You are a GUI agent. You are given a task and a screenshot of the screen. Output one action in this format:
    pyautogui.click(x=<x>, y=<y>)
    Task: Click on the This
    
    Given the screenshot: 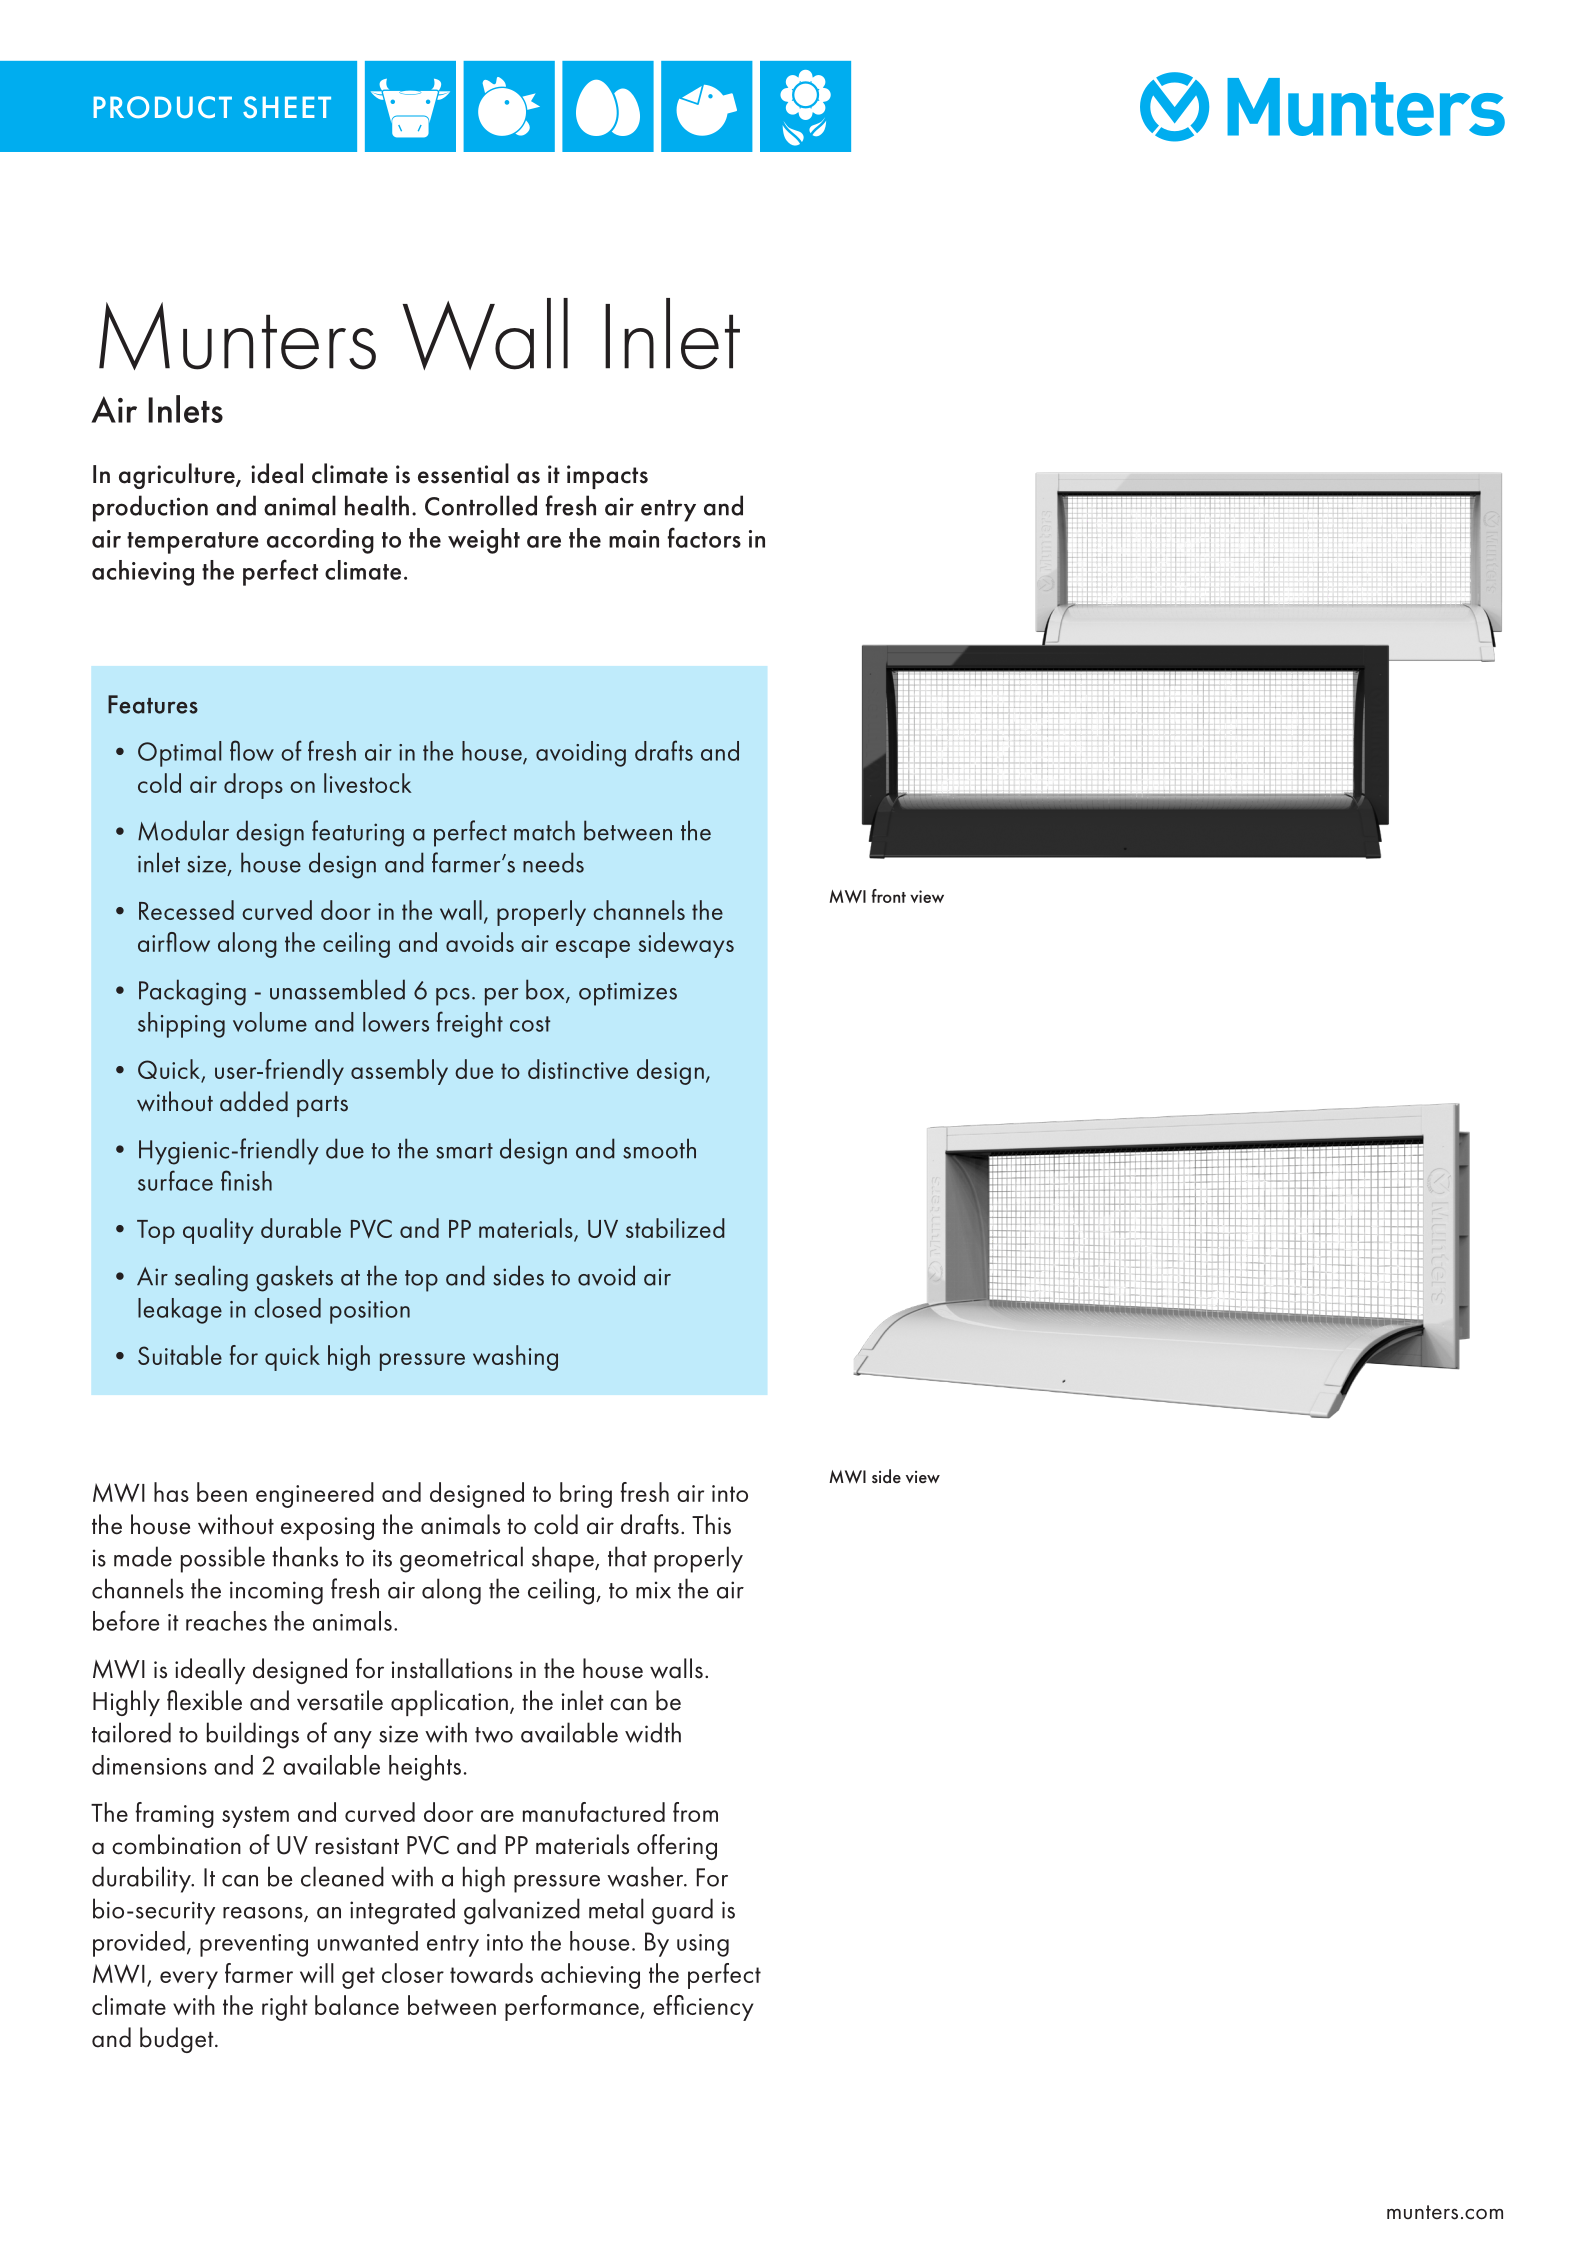 What is the action you would take?
    pyautogui.click(x=711, y=1524)
